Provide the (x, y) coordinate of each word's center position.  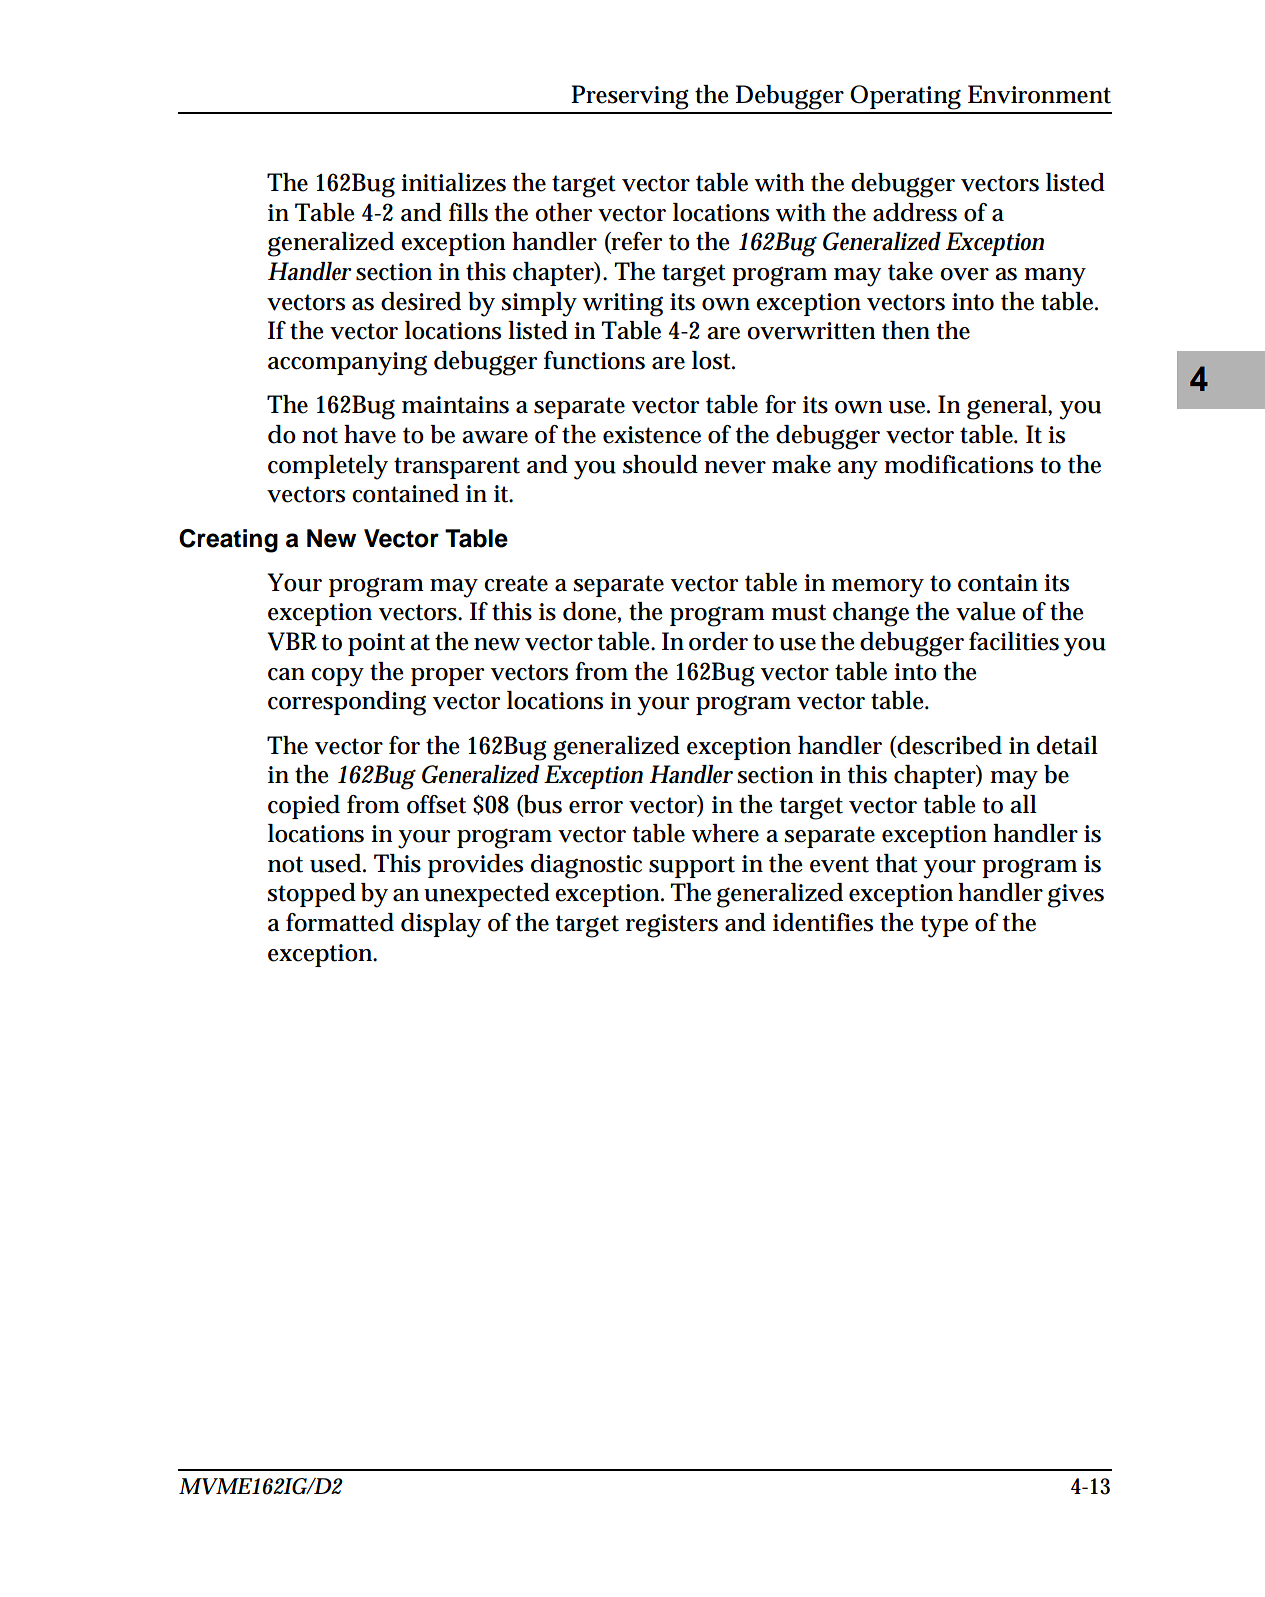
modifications (958, 464)
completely (328, 467)
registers (672, 926)
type (944, 926)
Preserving (630, 97)
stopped (311, 895)
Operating (905, 97)
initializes (453, 182)
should (660, 464)
